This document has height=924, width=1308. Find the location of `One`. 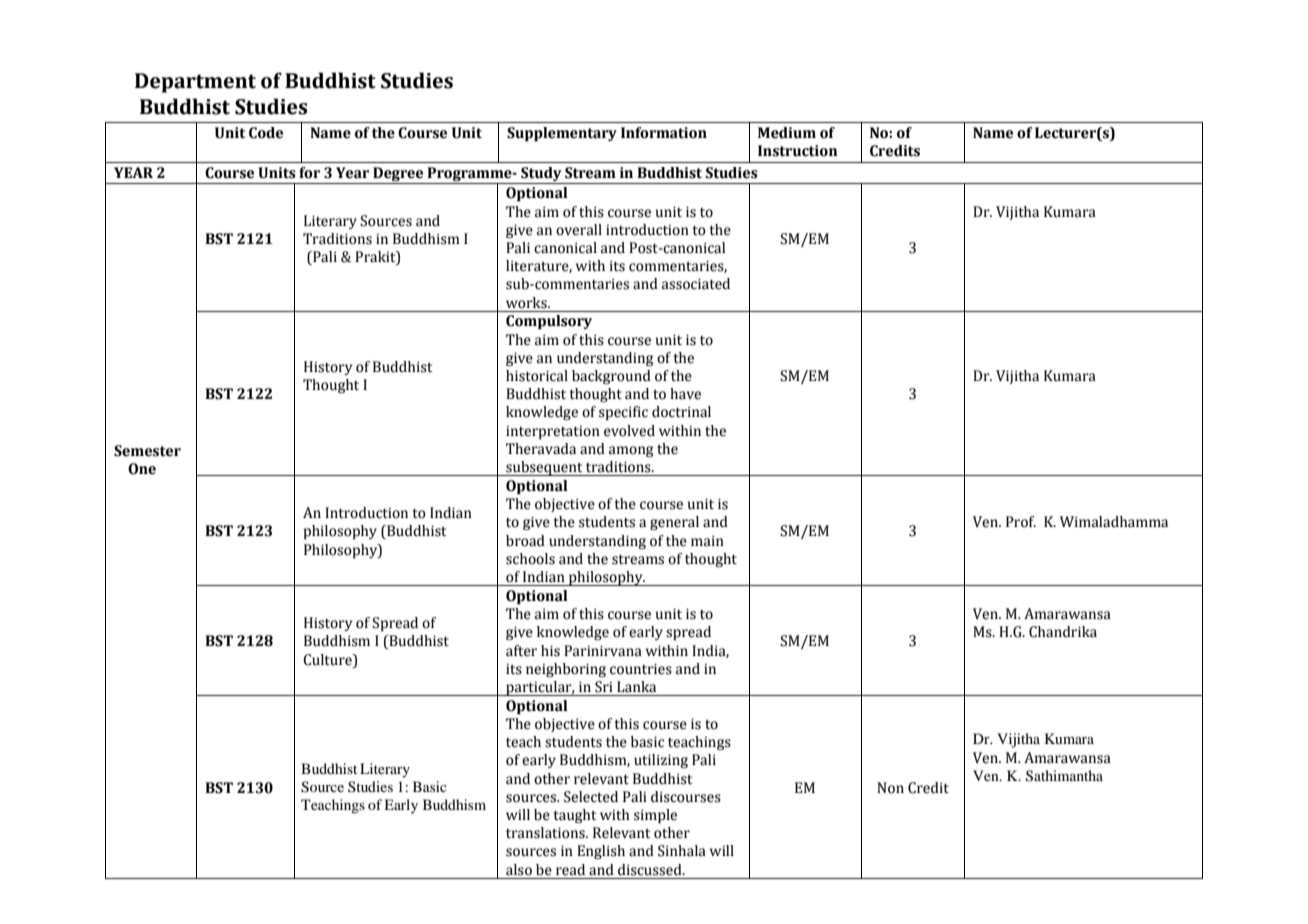

One is located at coordinates (142, 469).
